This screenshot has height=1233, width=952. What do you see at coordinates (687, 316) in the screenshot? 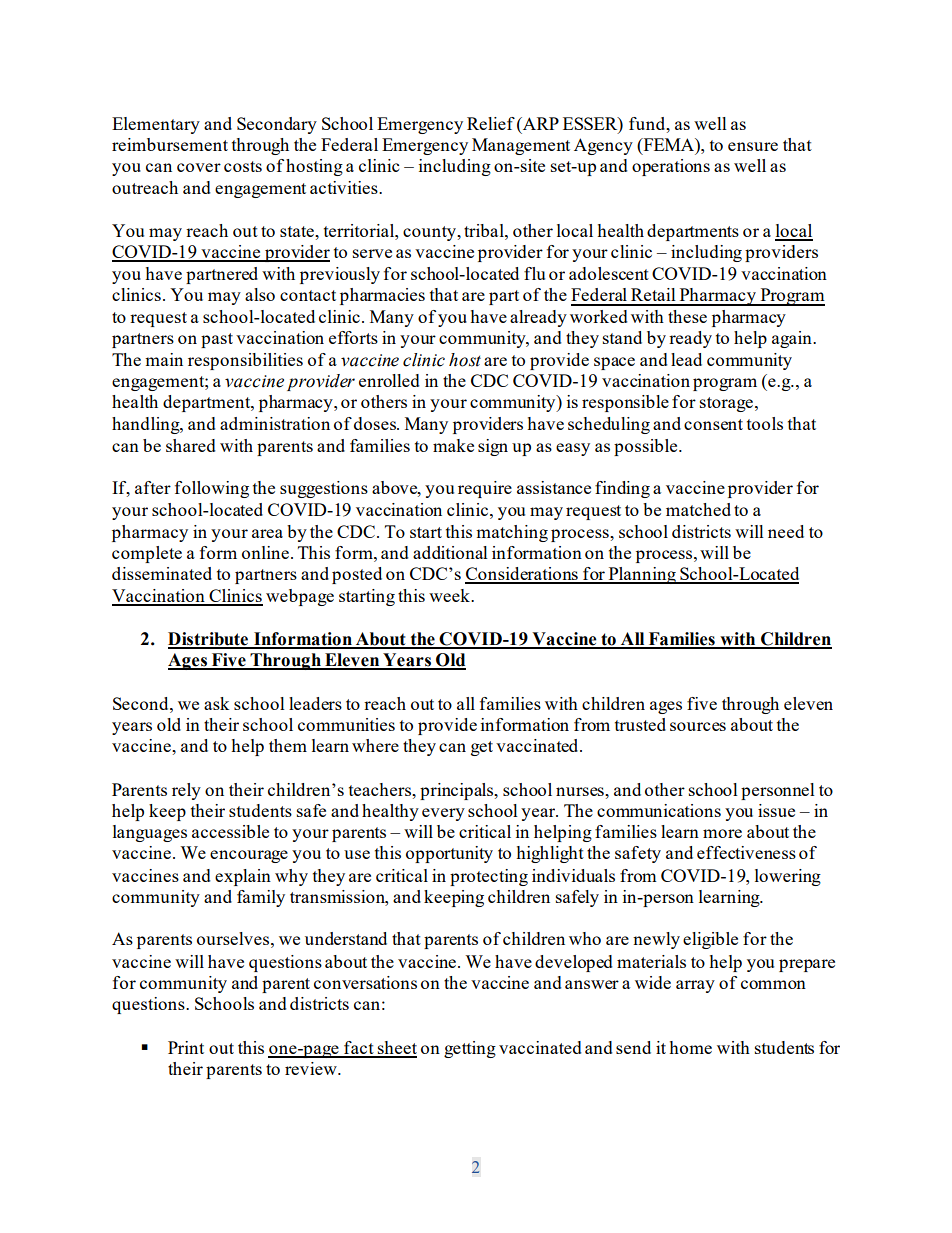
I see `these` at bounding box center [687, 316].
